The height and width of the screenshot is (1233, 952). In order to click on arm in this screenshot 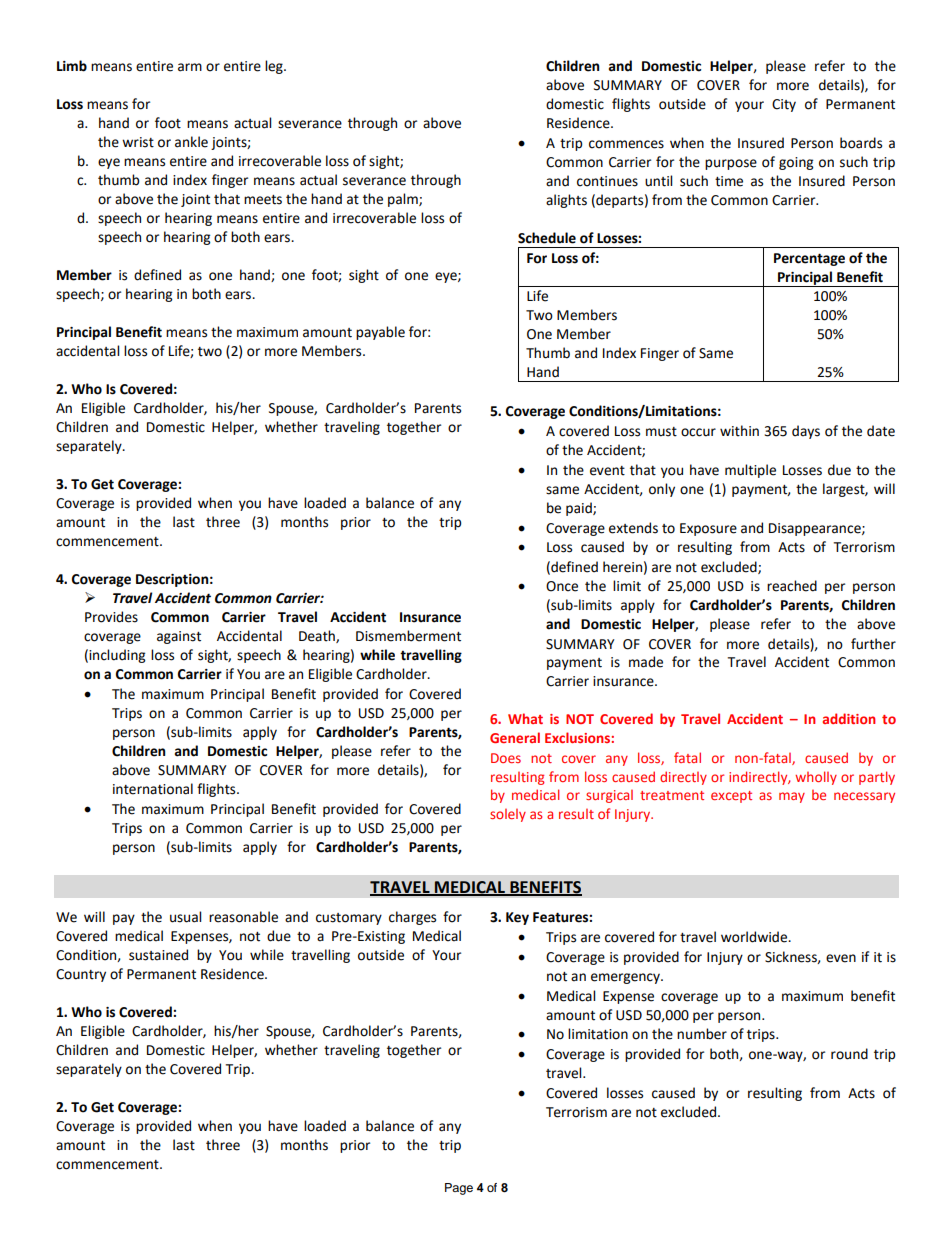, I will do `click(190, 67)`.
